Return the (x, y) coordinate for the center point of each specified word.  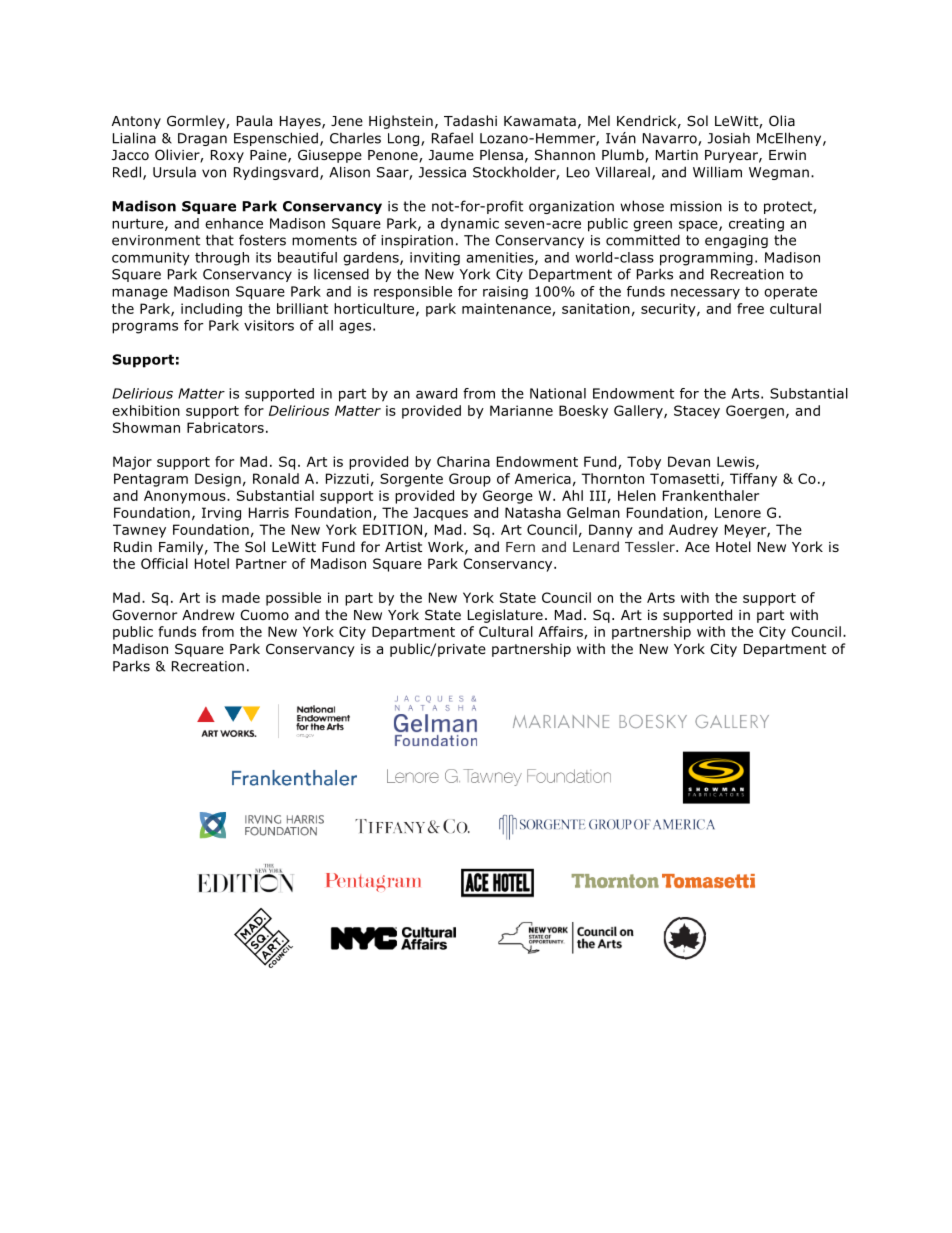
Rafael (452, 138)
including (211, 310)
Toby (644, 463)
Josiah (728, 138)
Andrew (208, 614)
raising (505, 293)
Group (470, 480)
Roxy (227, 156)
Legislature (505, 616)
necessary (705, 294)
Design (218, 480)
